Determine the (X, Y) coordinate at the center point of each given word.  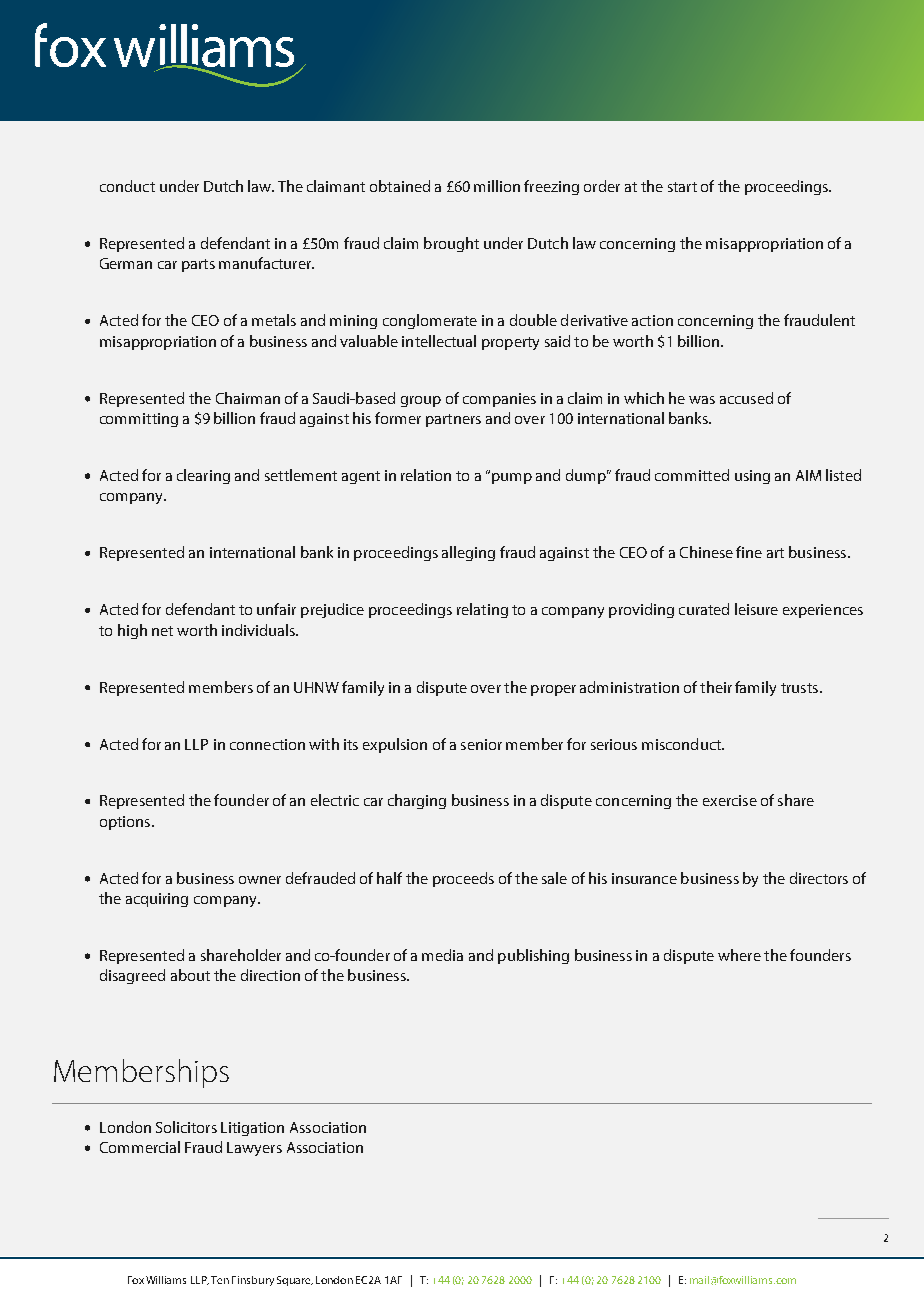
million (497, 186)
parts (198, 265)
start (682, 187)
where (739, 955)
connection (267, 744)
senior (481, 744)
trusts (799, 688)
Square (295, 1281)
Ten (220, 1280)
